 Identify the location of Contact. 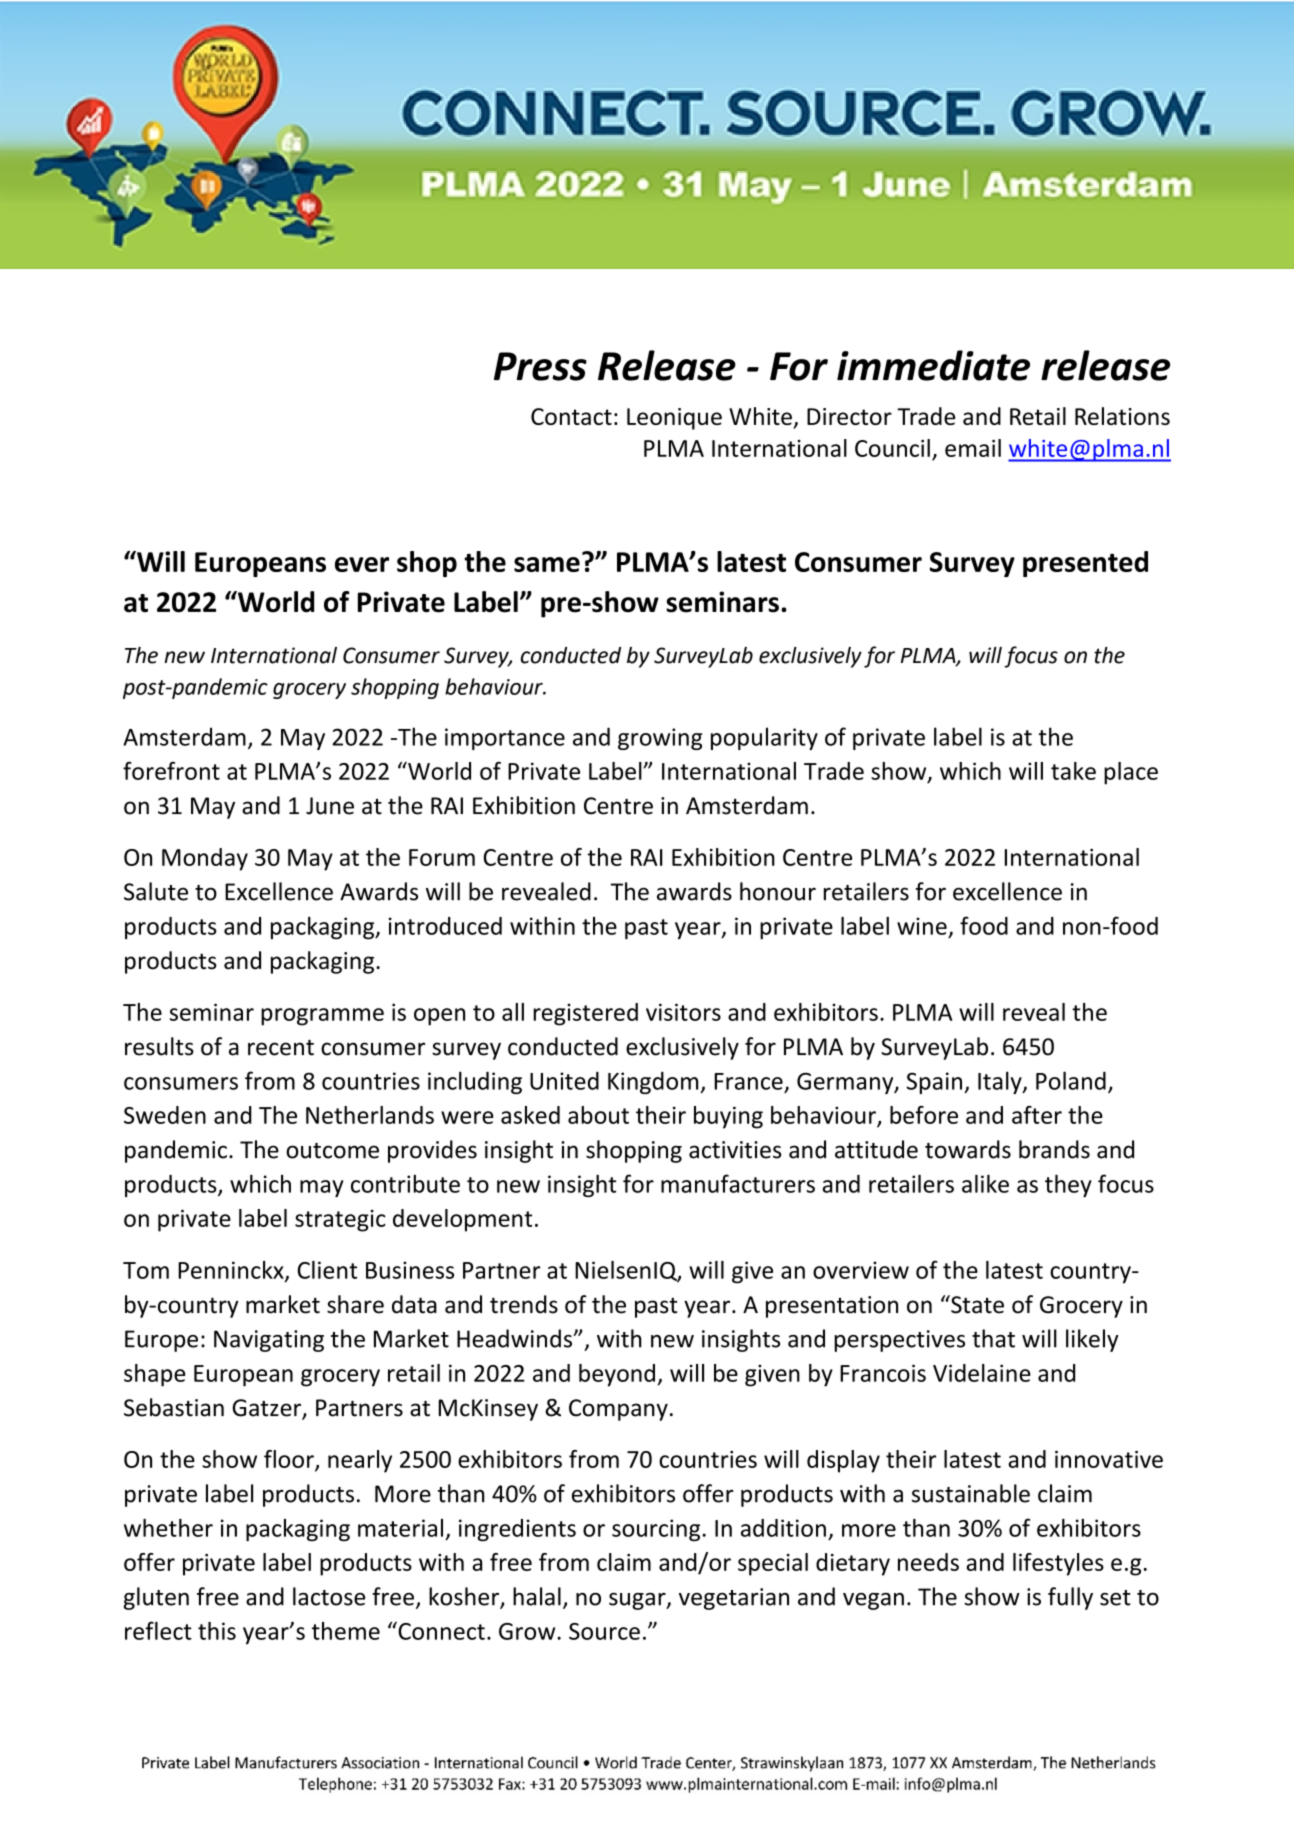
(571, 416).
